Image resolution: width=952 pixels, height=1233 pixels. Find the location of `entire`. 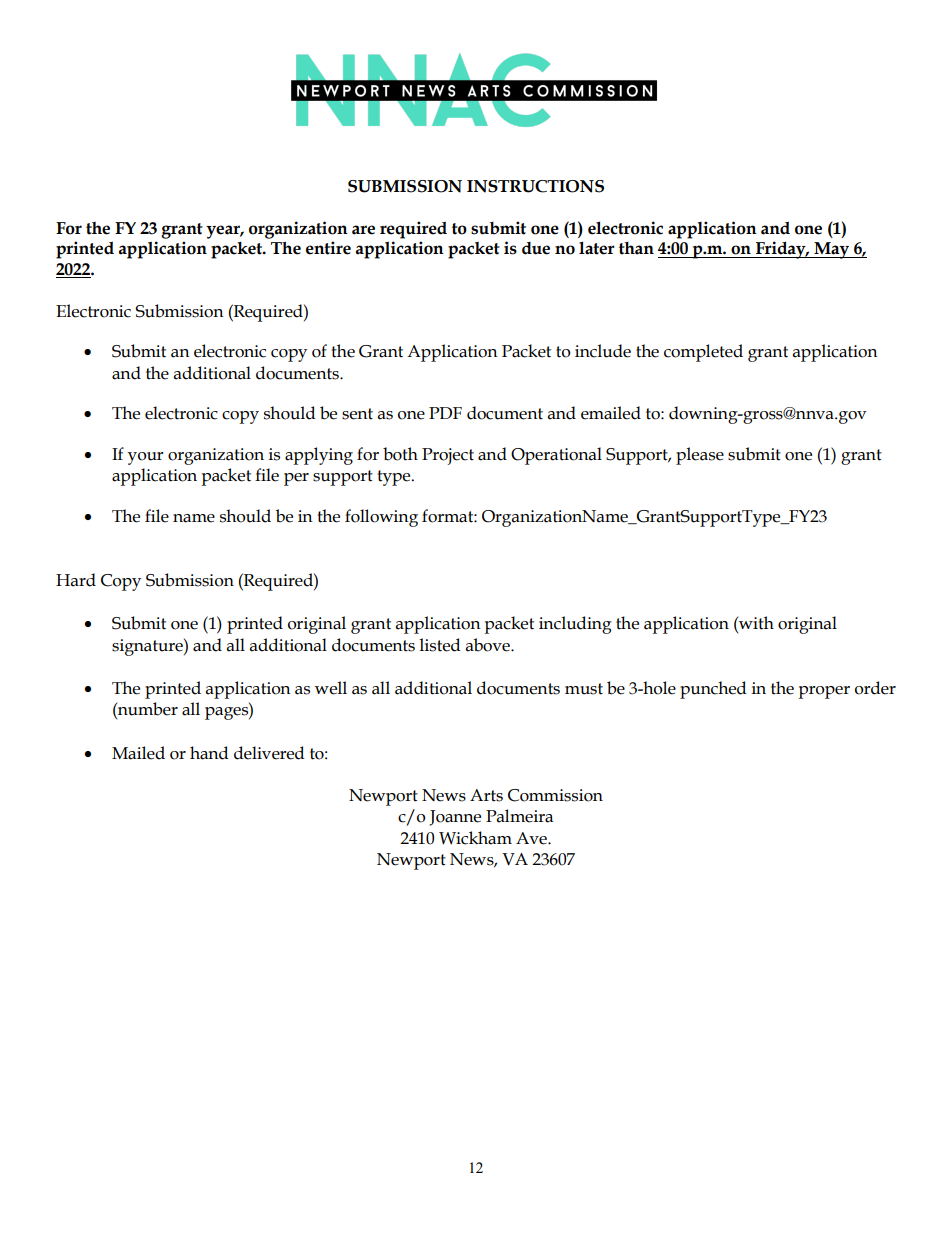

entire is located at coordinates (328, 248).
